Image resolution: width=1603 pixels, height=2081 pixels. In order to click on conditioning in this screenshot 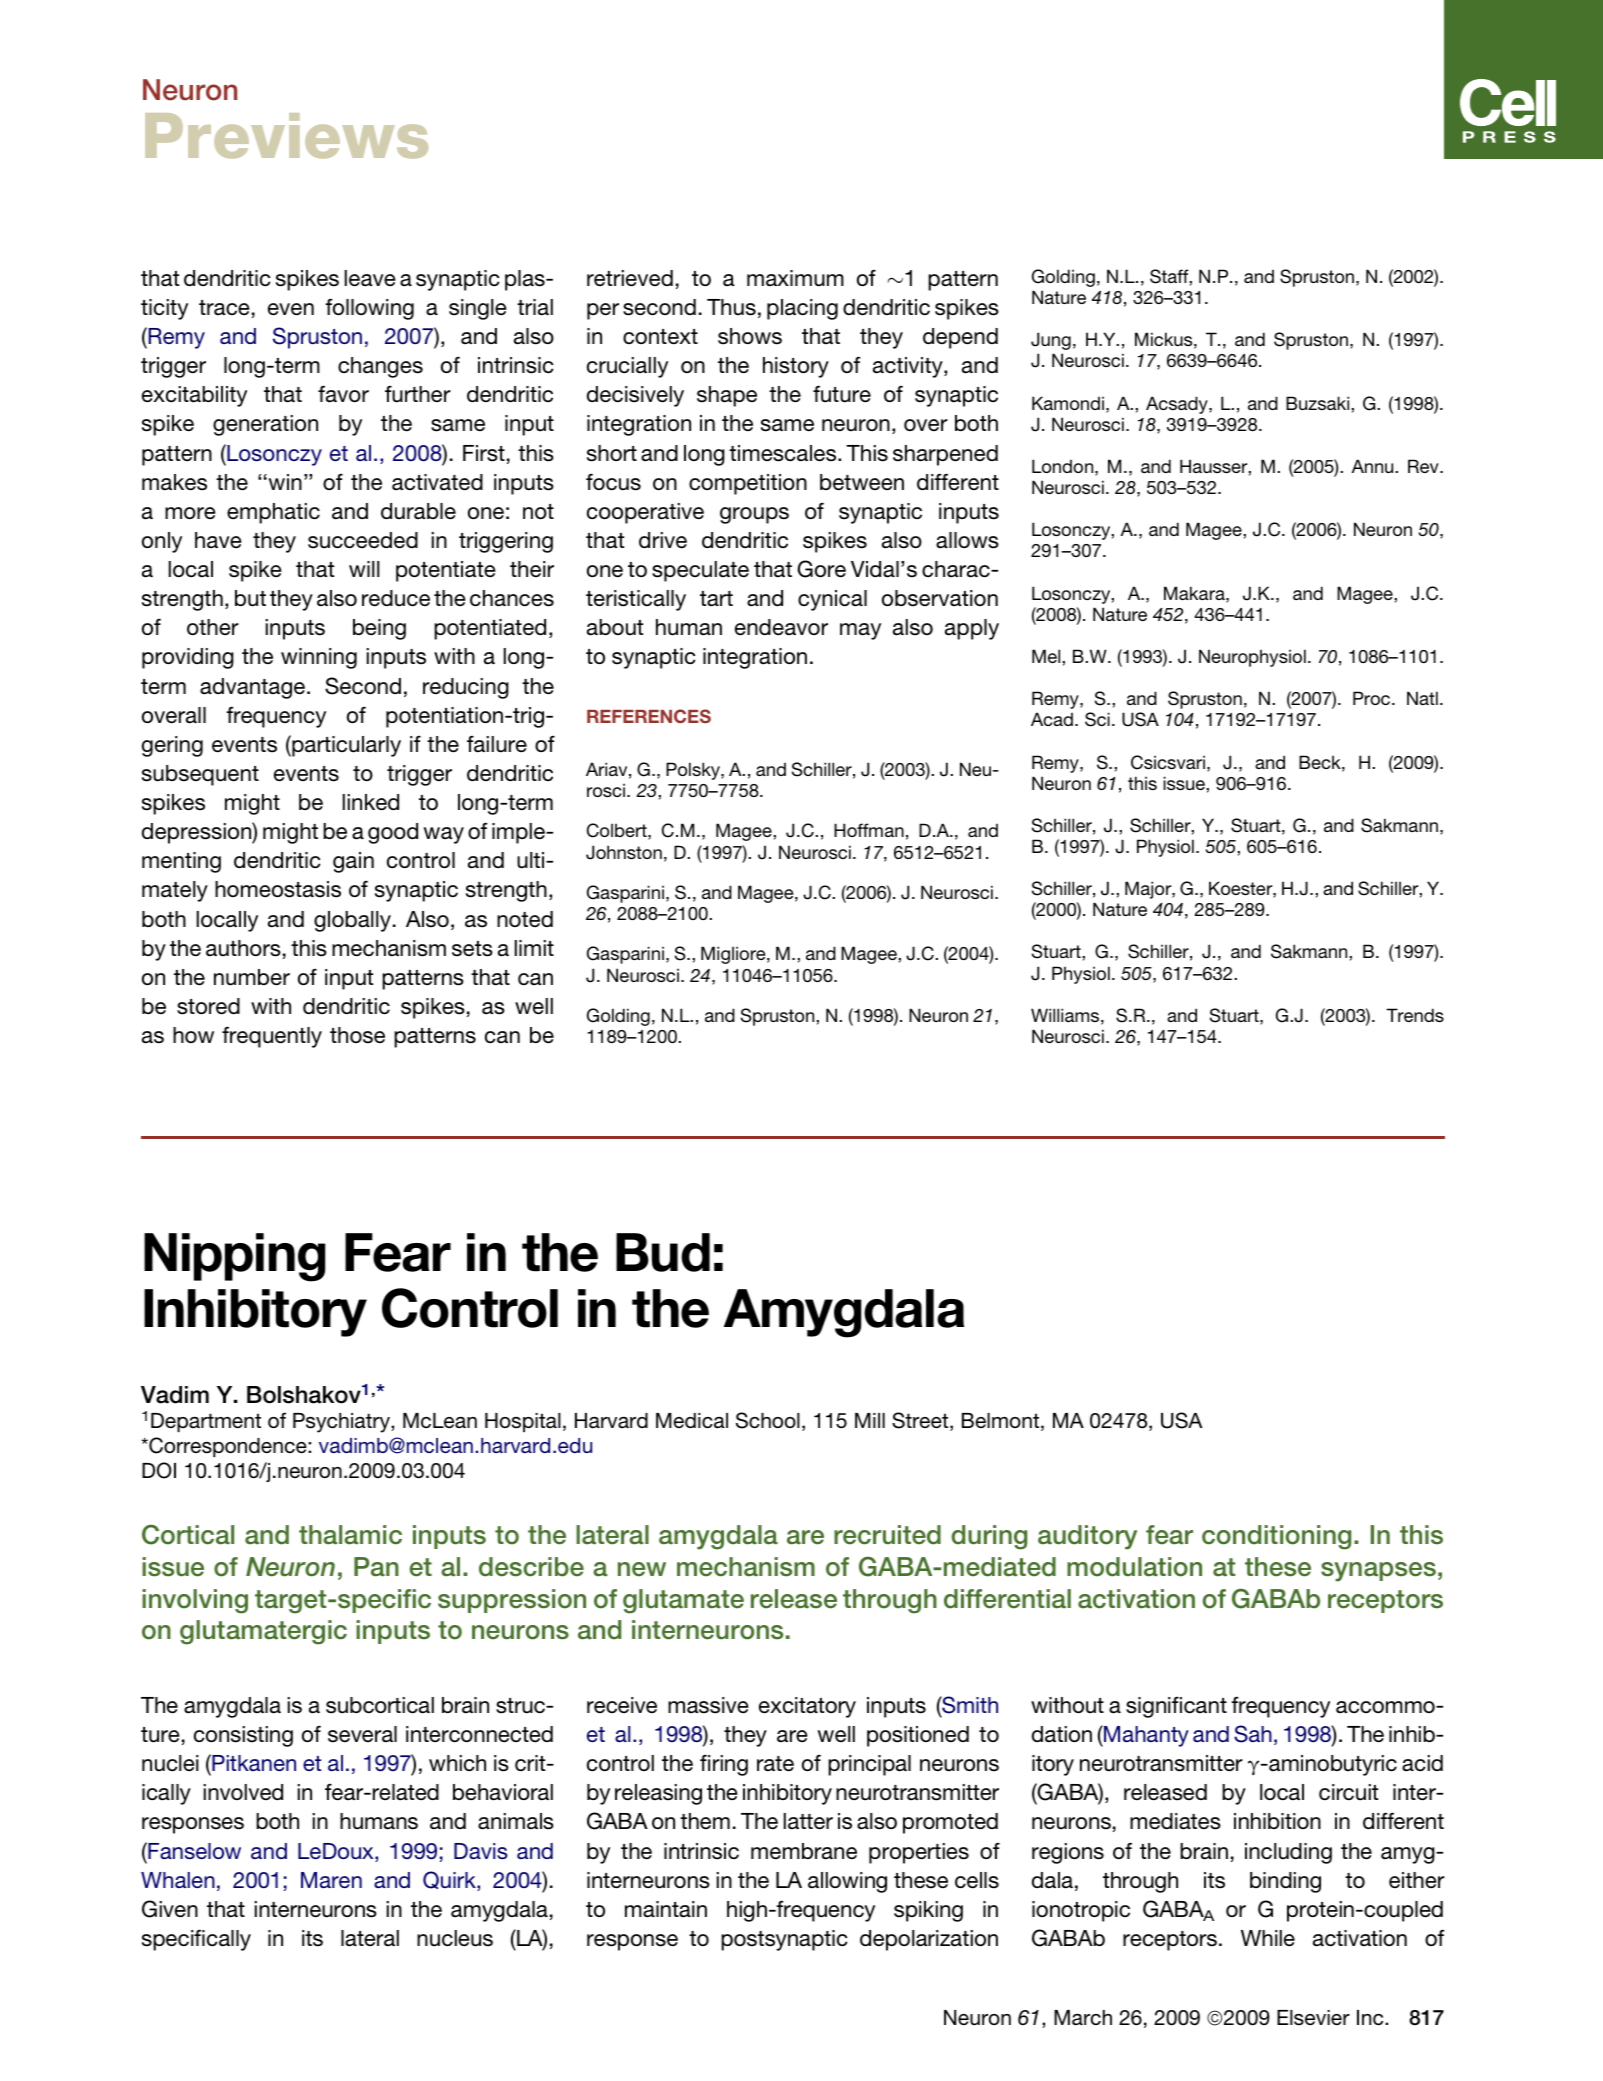, I will do `click(1276, 1537)`.
